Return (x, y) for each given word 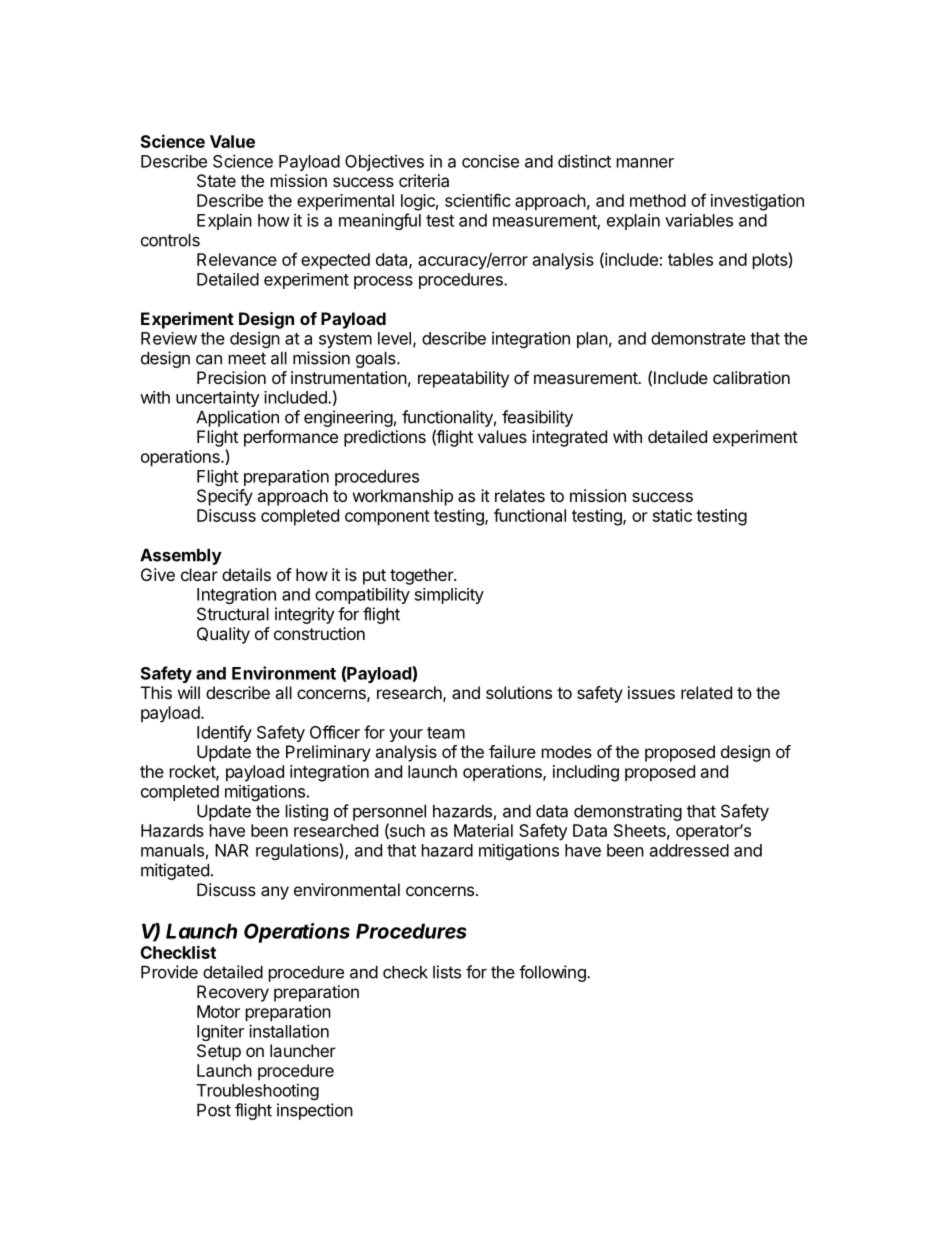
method (658, 200)
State (216, 180)
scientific (478, 200)
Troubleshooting (258, 1091)
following (553, 973)
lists (447, 972)
